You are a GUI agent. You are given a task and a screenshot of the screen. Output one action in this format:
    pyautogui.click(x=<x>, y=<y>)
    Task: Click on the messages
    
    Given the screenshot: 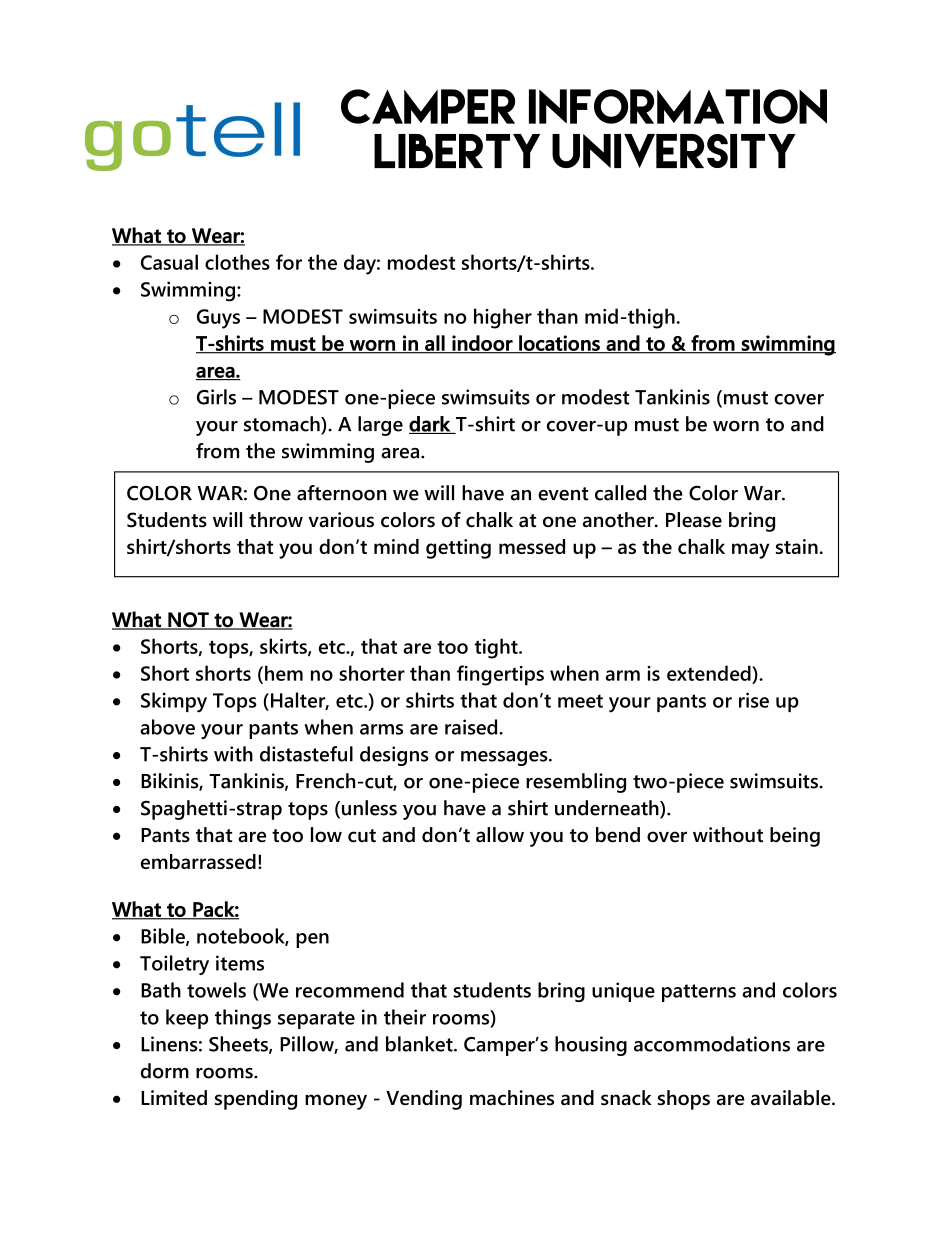 What is the action you would take?
    pyautogui.click(x=505, y=758)
